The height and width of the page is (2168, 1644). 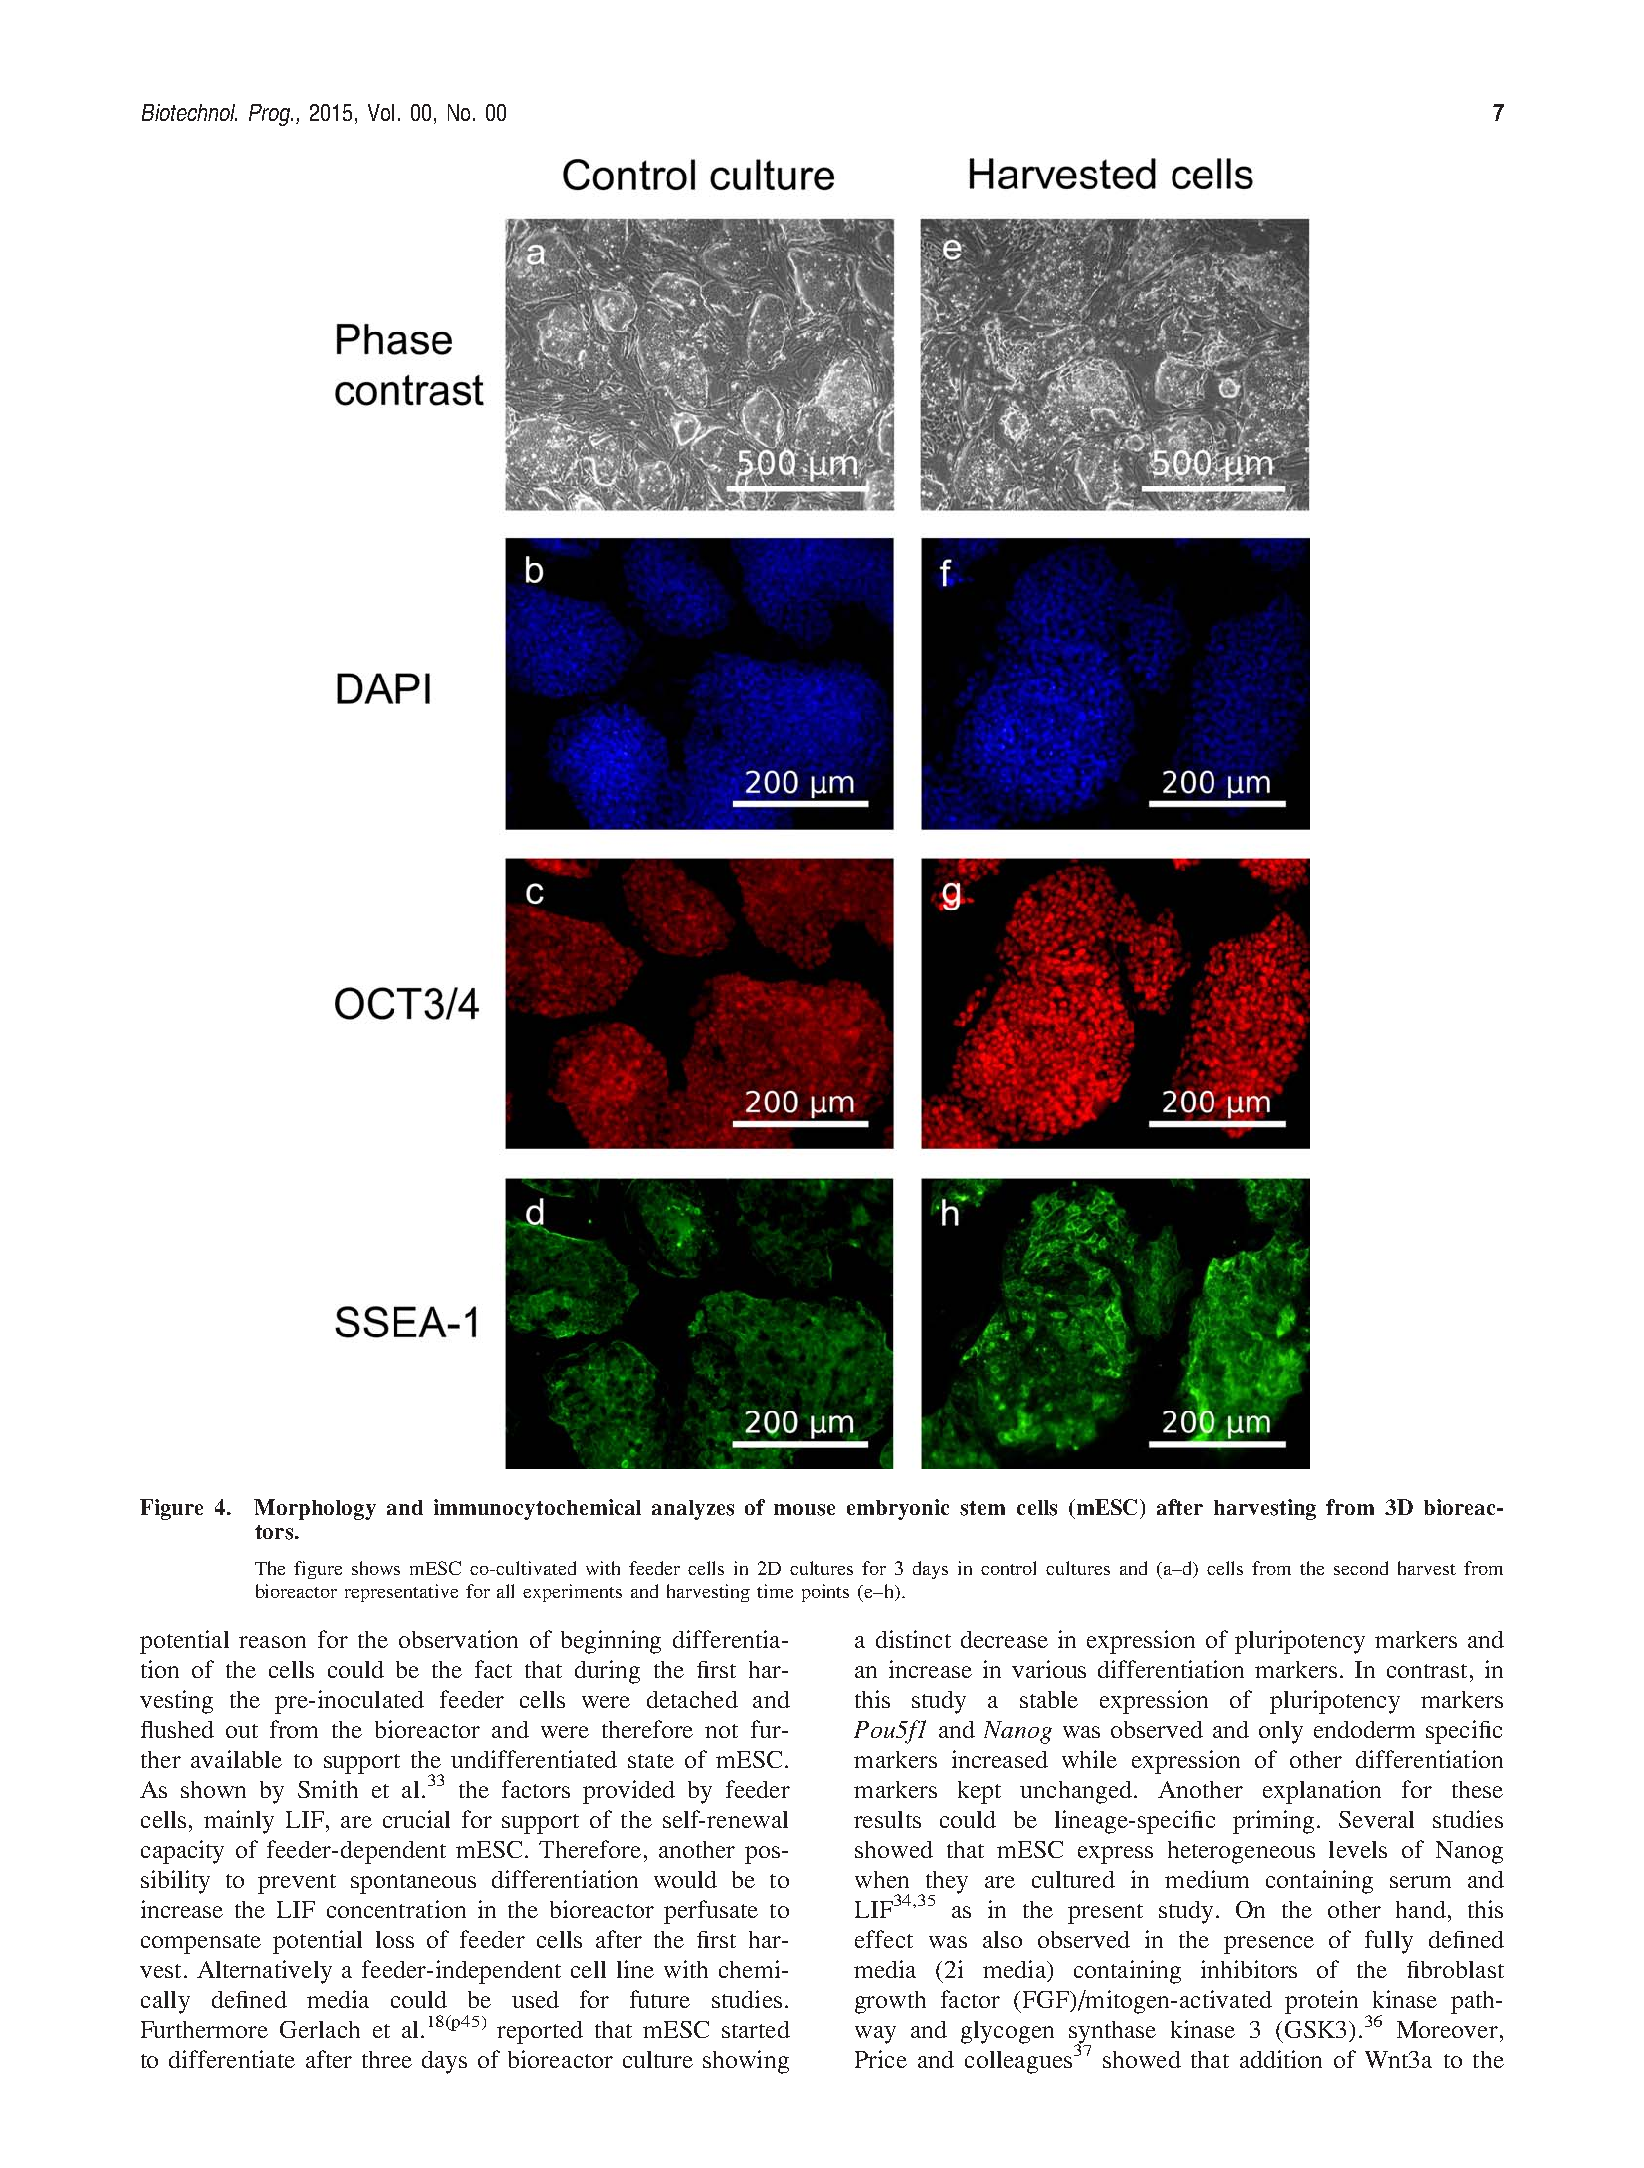 What do you see at coordinates (189, 112) in the page?
I see `Biotechnol` at bounding box center [189, 112].
